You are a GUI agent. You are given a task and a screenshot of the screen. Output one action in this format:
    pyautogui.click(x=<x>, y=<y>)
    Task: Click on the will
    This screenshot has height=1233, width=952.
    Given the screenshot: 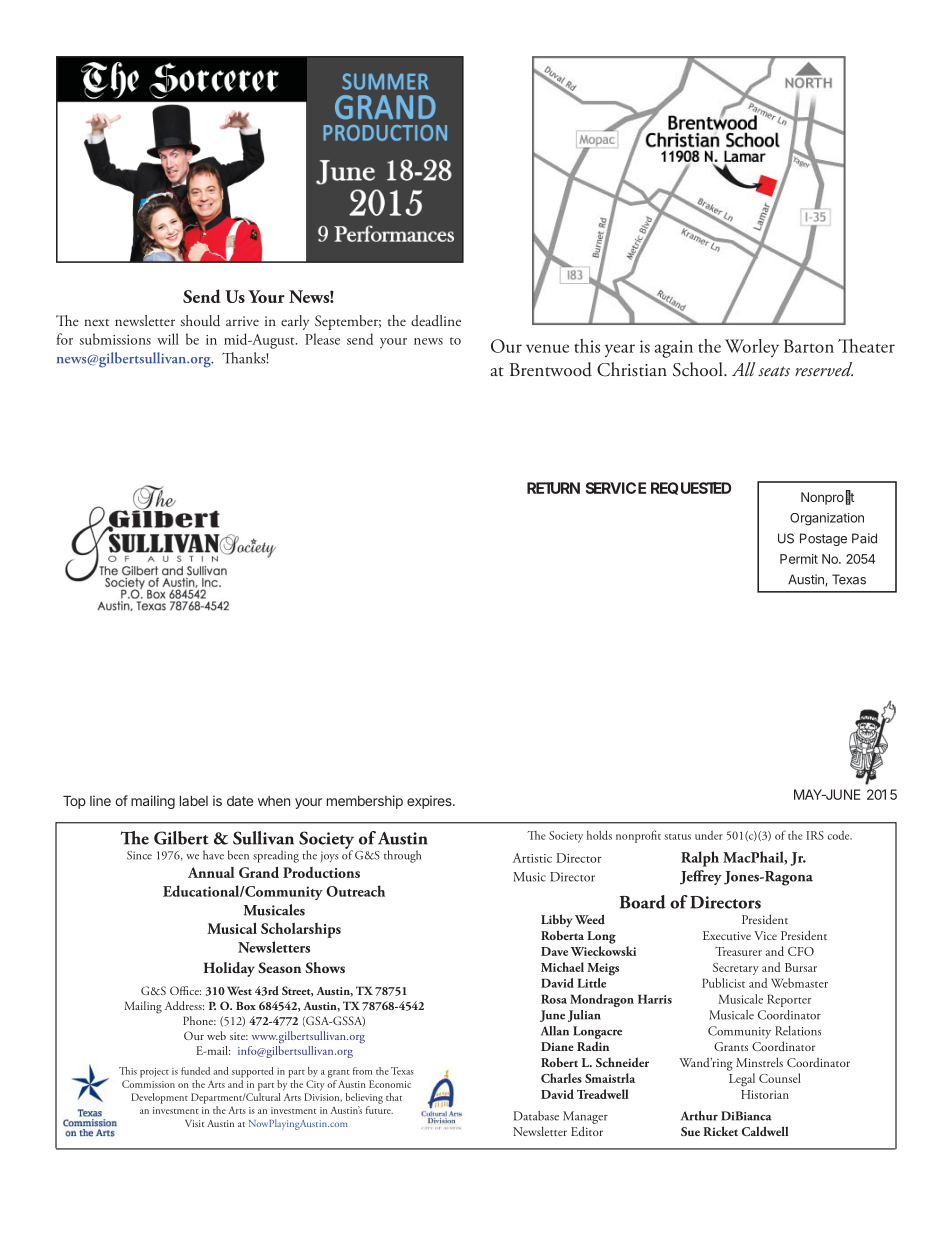 What is the action you would take?
    pyautogui.click(x=168, y=339)
